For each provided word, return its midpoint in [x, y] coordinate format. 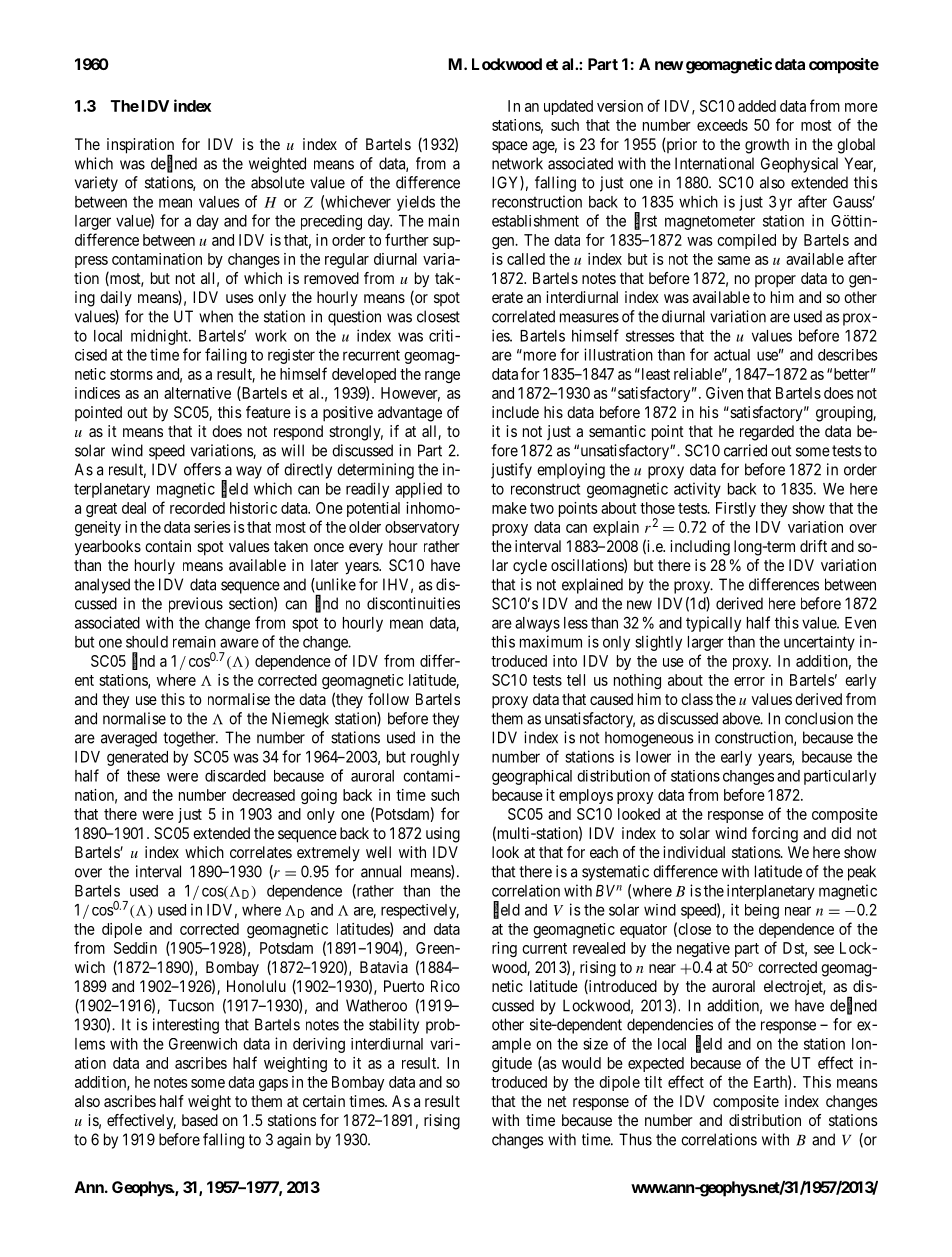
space [510, 147]
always [537, 624]
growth [767, 146]
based [200, 1120]
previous [196, 605]
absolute [278, 182]
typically [713, 624]
